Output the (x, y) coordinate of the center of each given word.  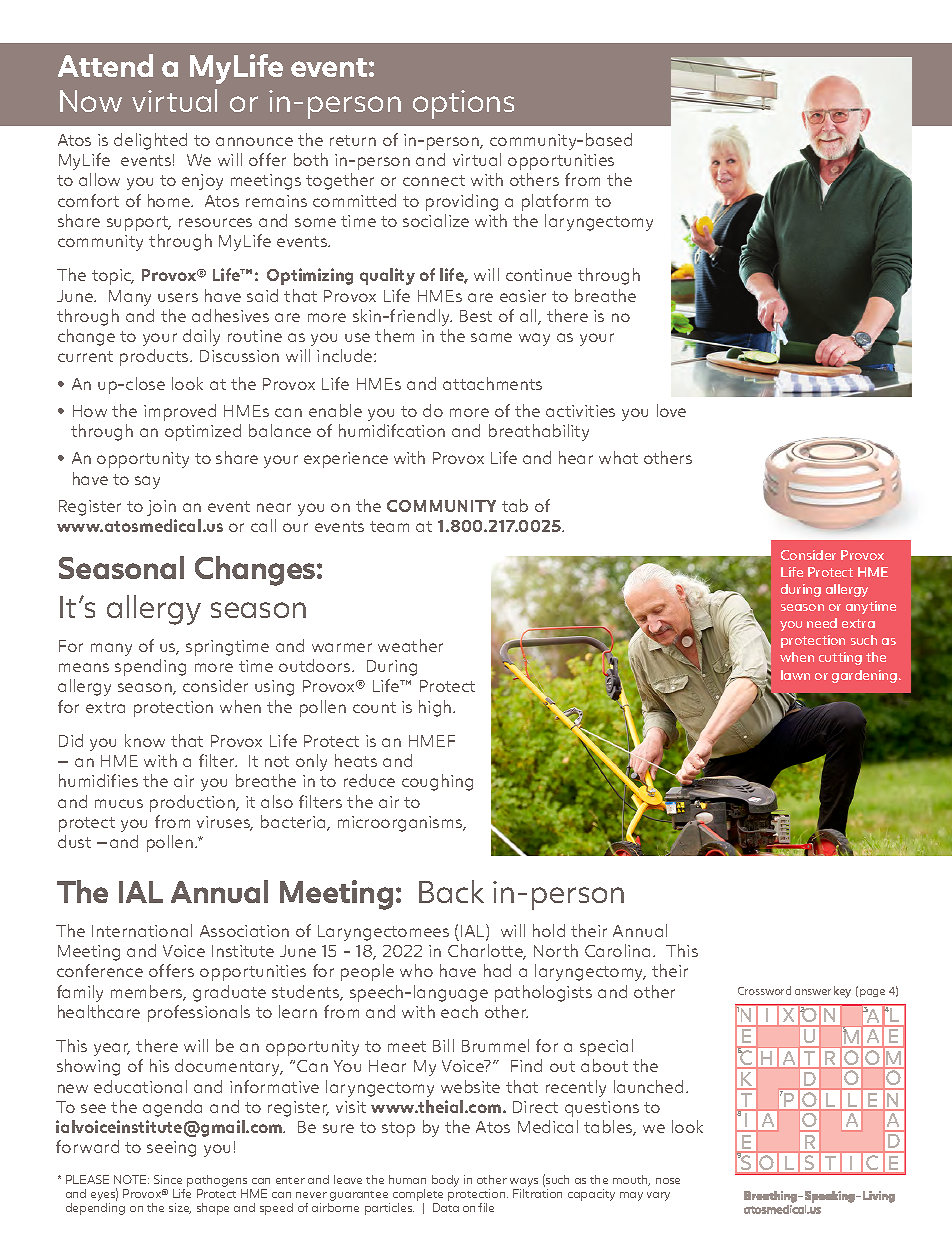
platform (555, 202)
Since (168, 1179)
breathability (539, 432)
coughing (437, 782)
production (193, 803)
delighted (150, 141)
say (147, 482)
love (671, 410)
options (463, 104)
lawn (795, 675)
